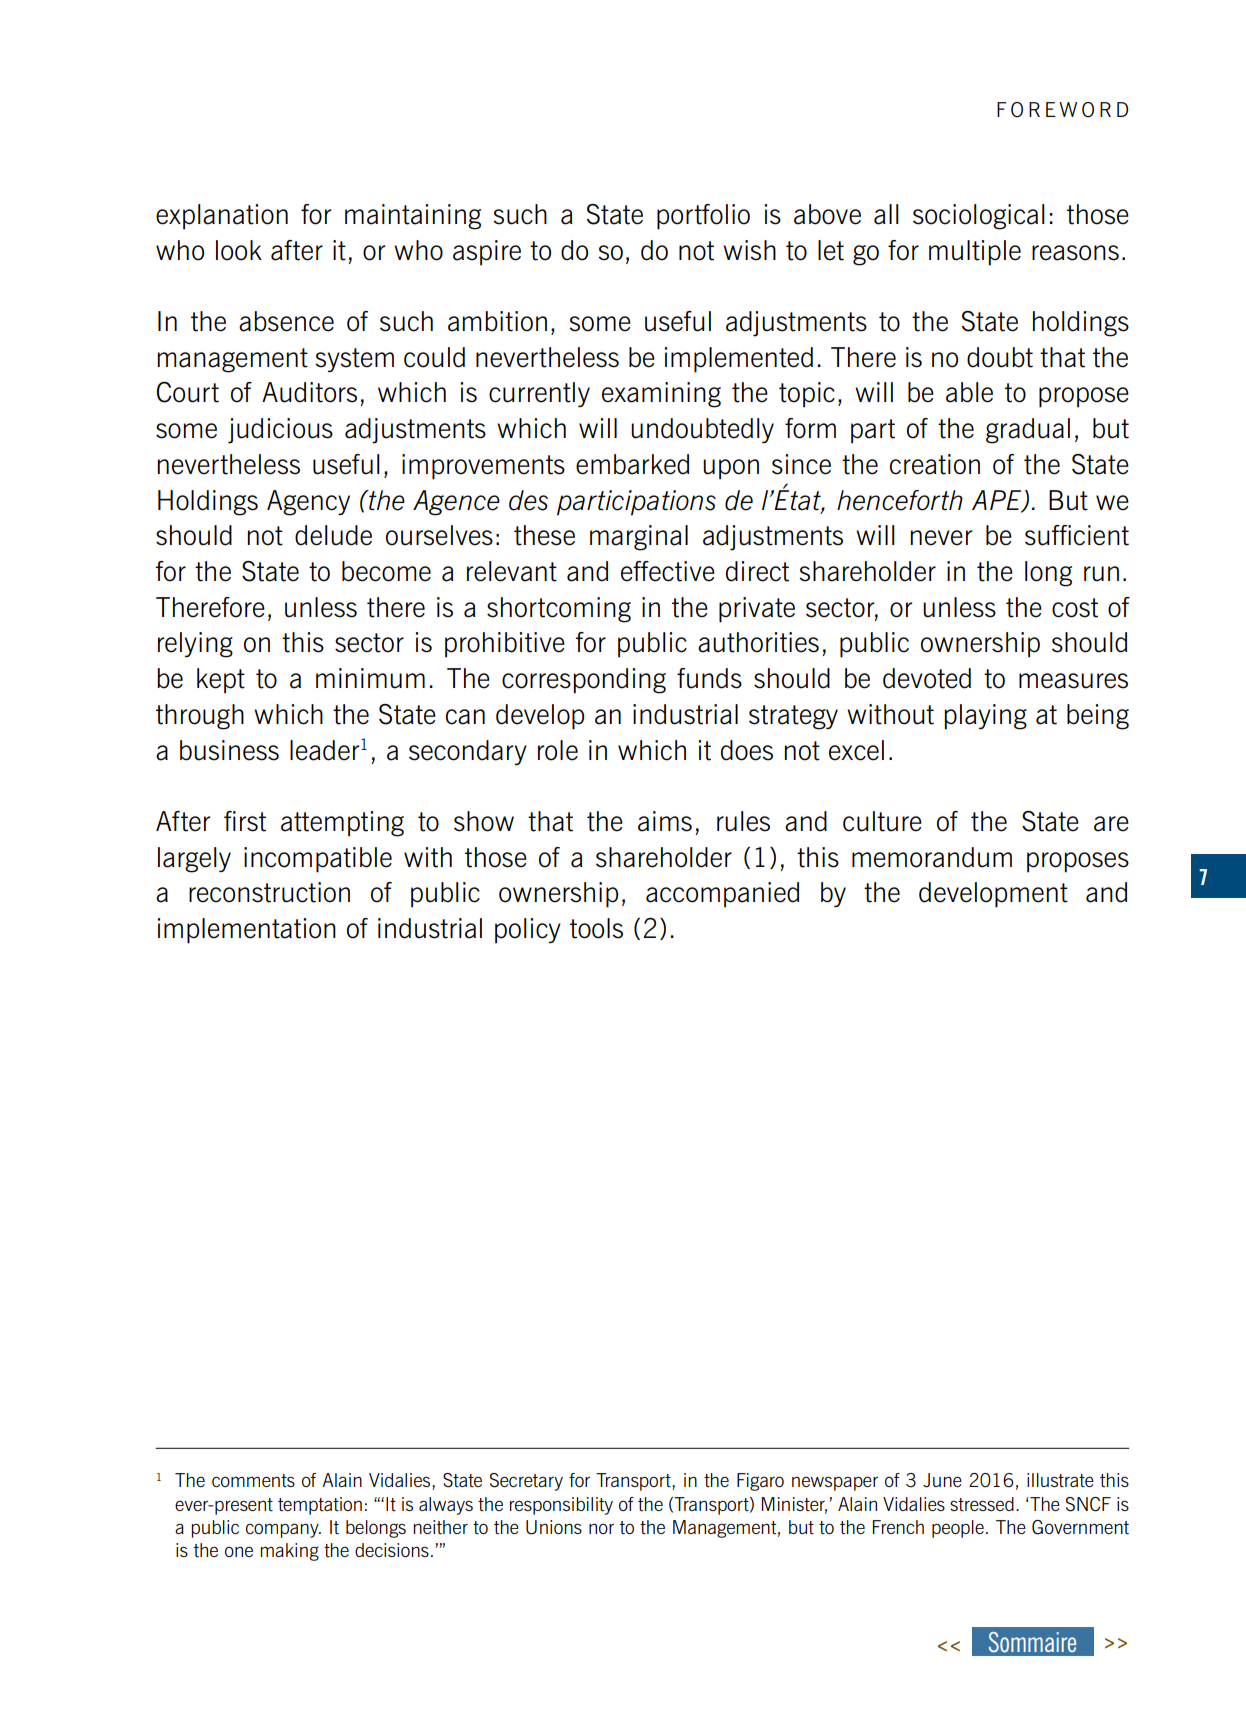 This page has height=1713, width=1246. What do you see at coordinates (253, 1480) in the page?
I see `comments` at bounding box center [253, 1480].
